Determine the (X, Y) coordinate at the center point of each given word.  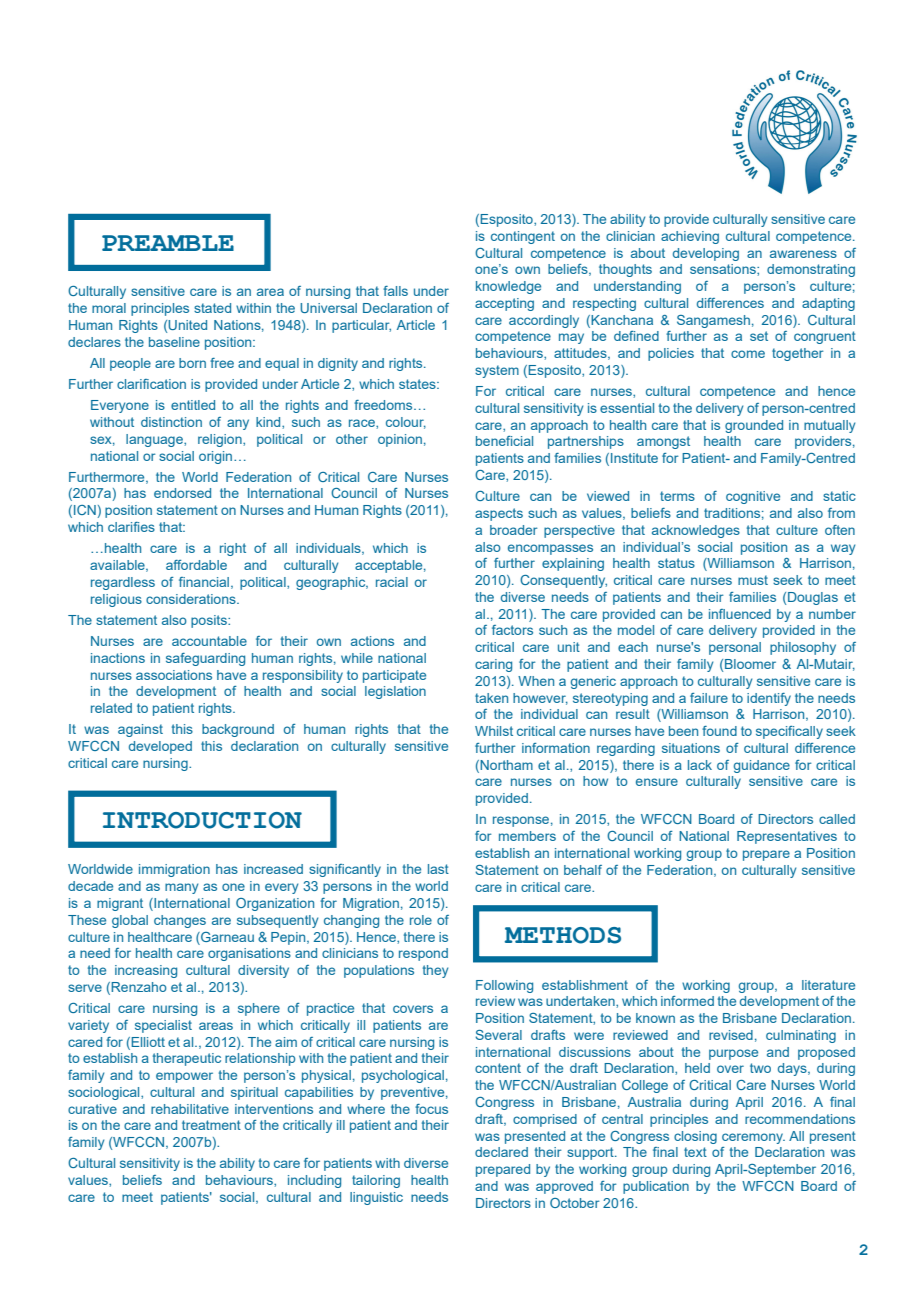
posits (210, 621)
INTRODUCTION (202, 820)
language (155, 440)
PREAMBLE (168, 243)
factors (512, 630)
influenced (740, 614)
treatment (211, 1125)
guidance (762, 766)
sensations (724, 269)
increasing (146, 971)
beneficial (504, 441)
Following (504, 986)
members (527, 836)
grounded (754, 426)
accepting (504, 304)
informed (687, 1001)
